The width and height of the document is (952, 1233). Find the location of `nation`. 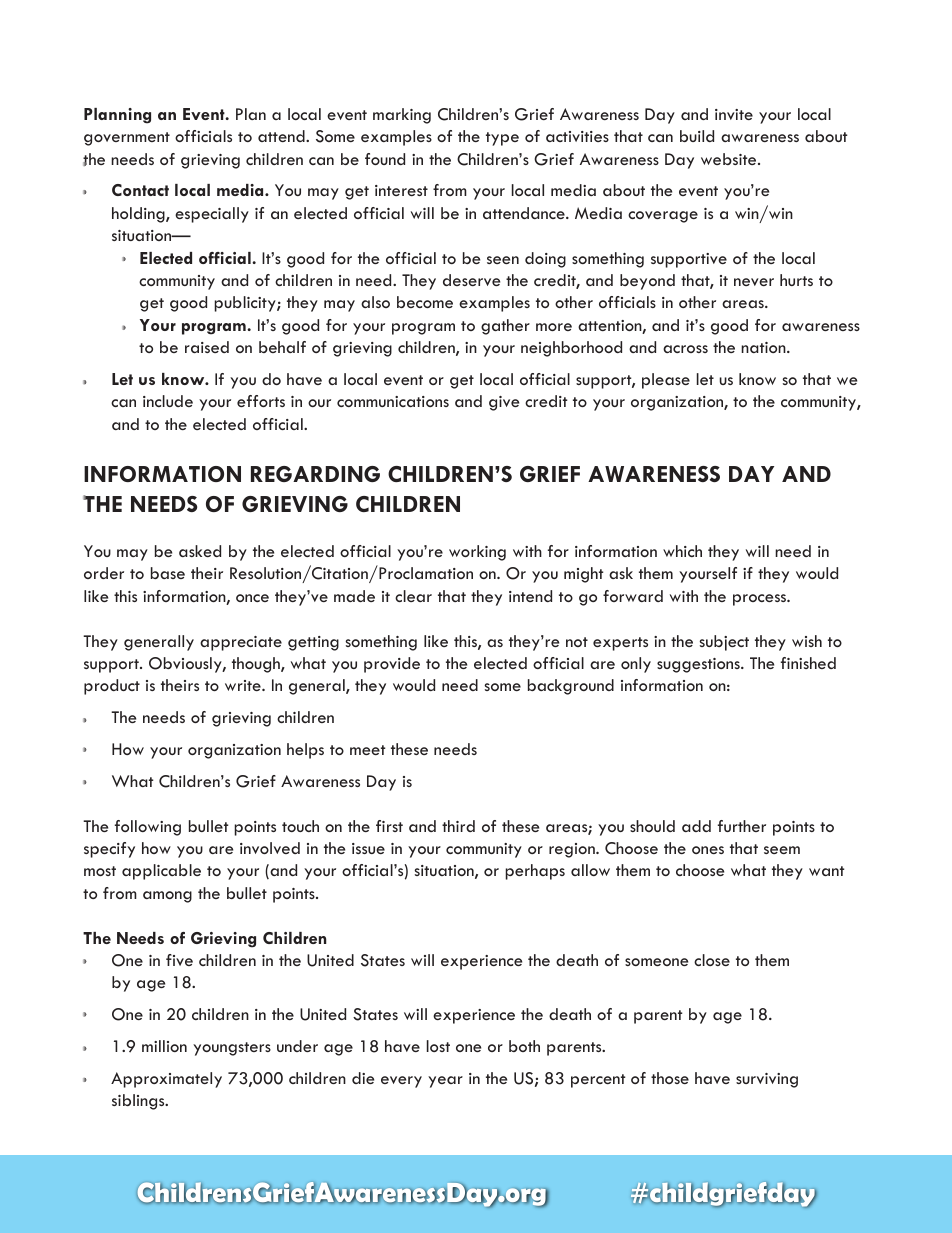

nation is located at coordinates (764, 347).
